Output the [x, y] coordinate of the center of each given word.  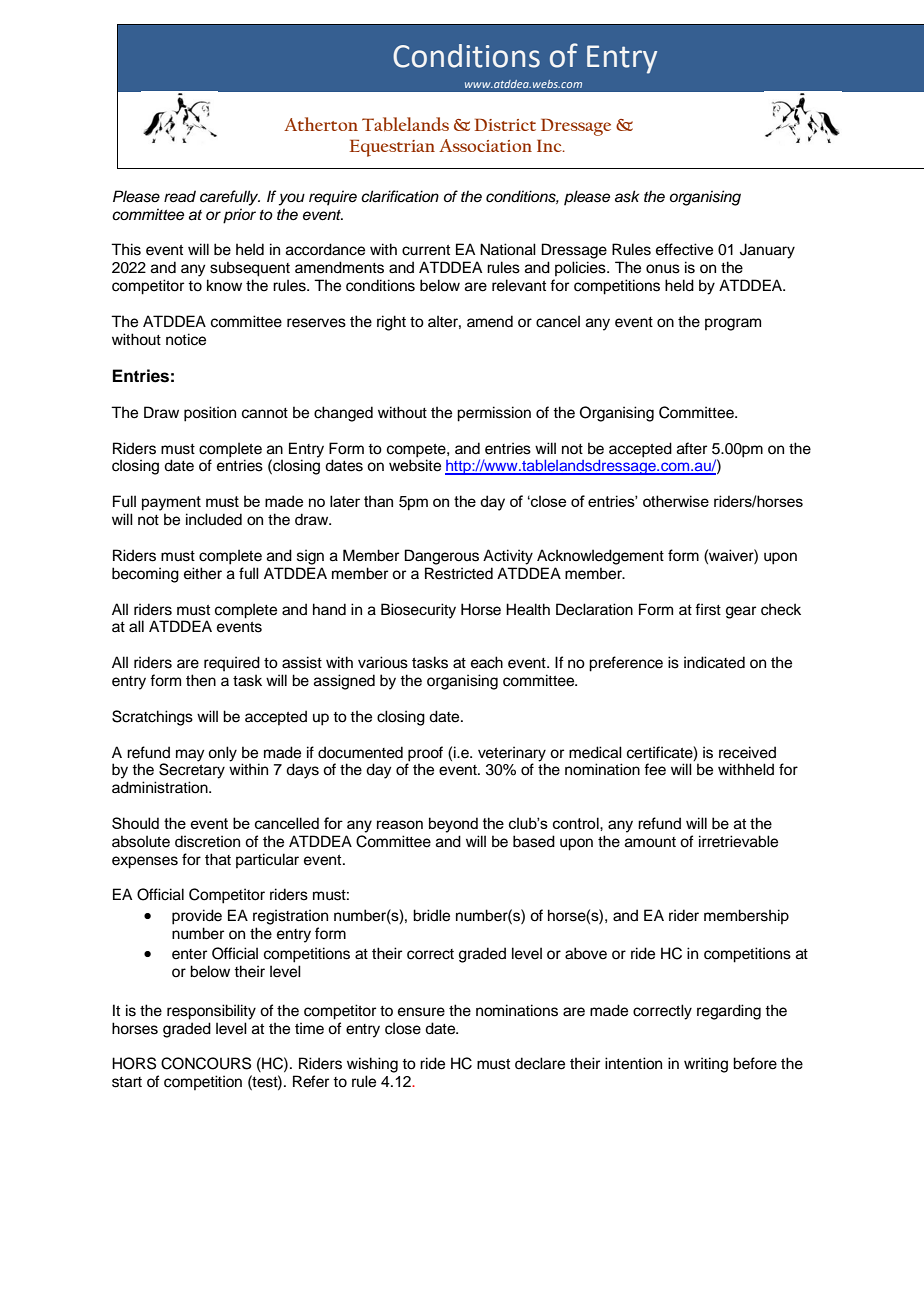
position [210, 414]
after [692, 448]
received [747, 752]
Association [485, 145]
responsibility [211, 1012]
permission [494, 414]
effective [684, 249]
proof [425, 754]
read [180, 196]
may [190, 755]
